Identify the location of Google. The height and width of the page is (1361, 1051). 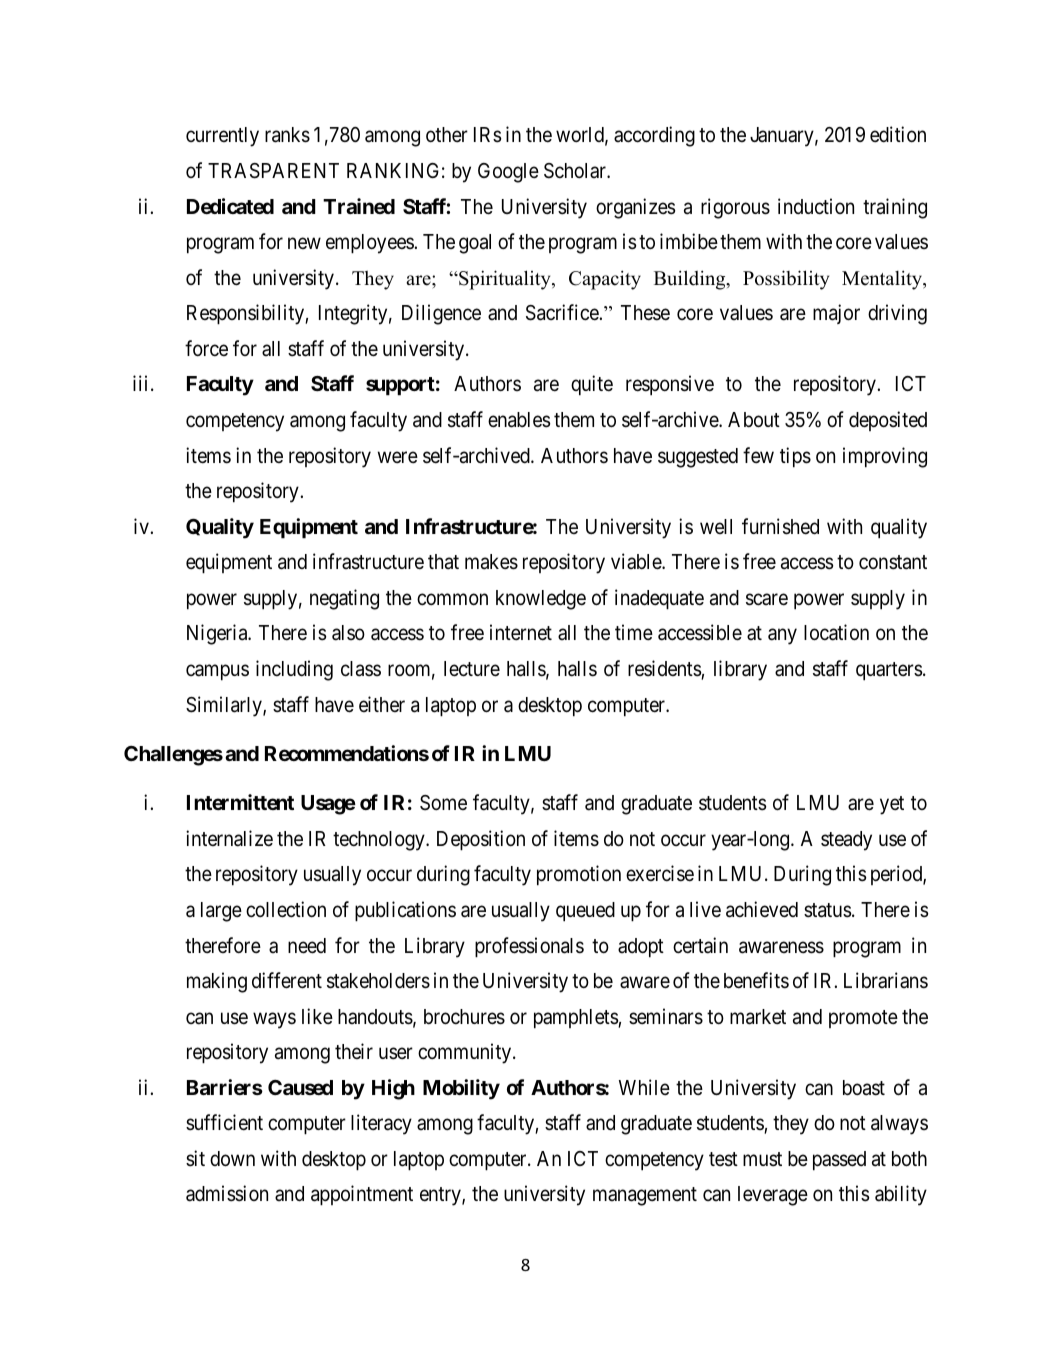
(508, 173).
